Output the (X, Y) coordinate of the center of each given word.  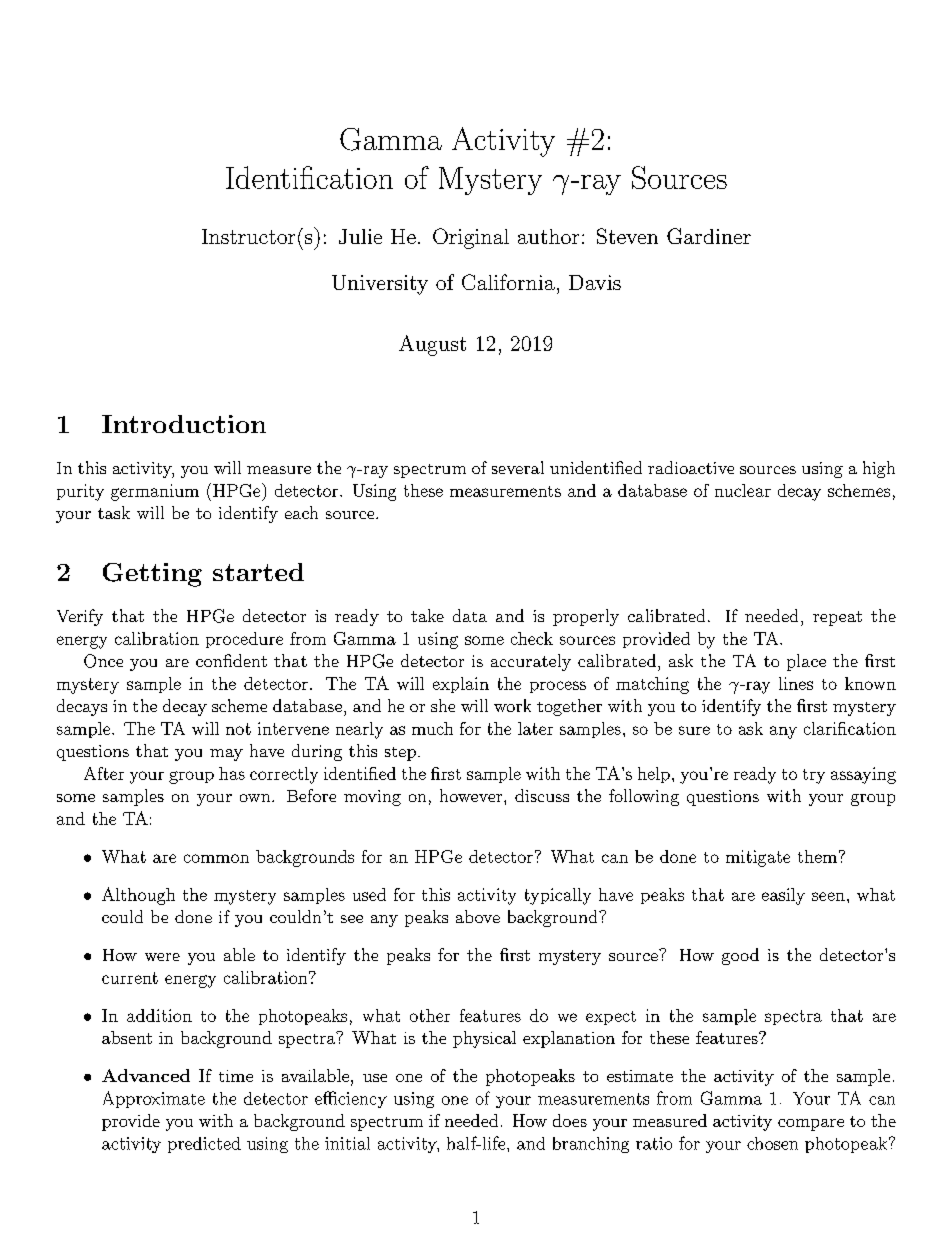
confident (231, 660)
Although (138, 896)
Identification (309, 177)
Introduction (184, 424)
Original (471, 238)
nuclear (743, 490)
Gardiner (709, 236)
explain (461, 685)
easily (783, 896)
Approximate (154, 1099)
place (806, 662)
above (478, 916)
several (518, 467)
